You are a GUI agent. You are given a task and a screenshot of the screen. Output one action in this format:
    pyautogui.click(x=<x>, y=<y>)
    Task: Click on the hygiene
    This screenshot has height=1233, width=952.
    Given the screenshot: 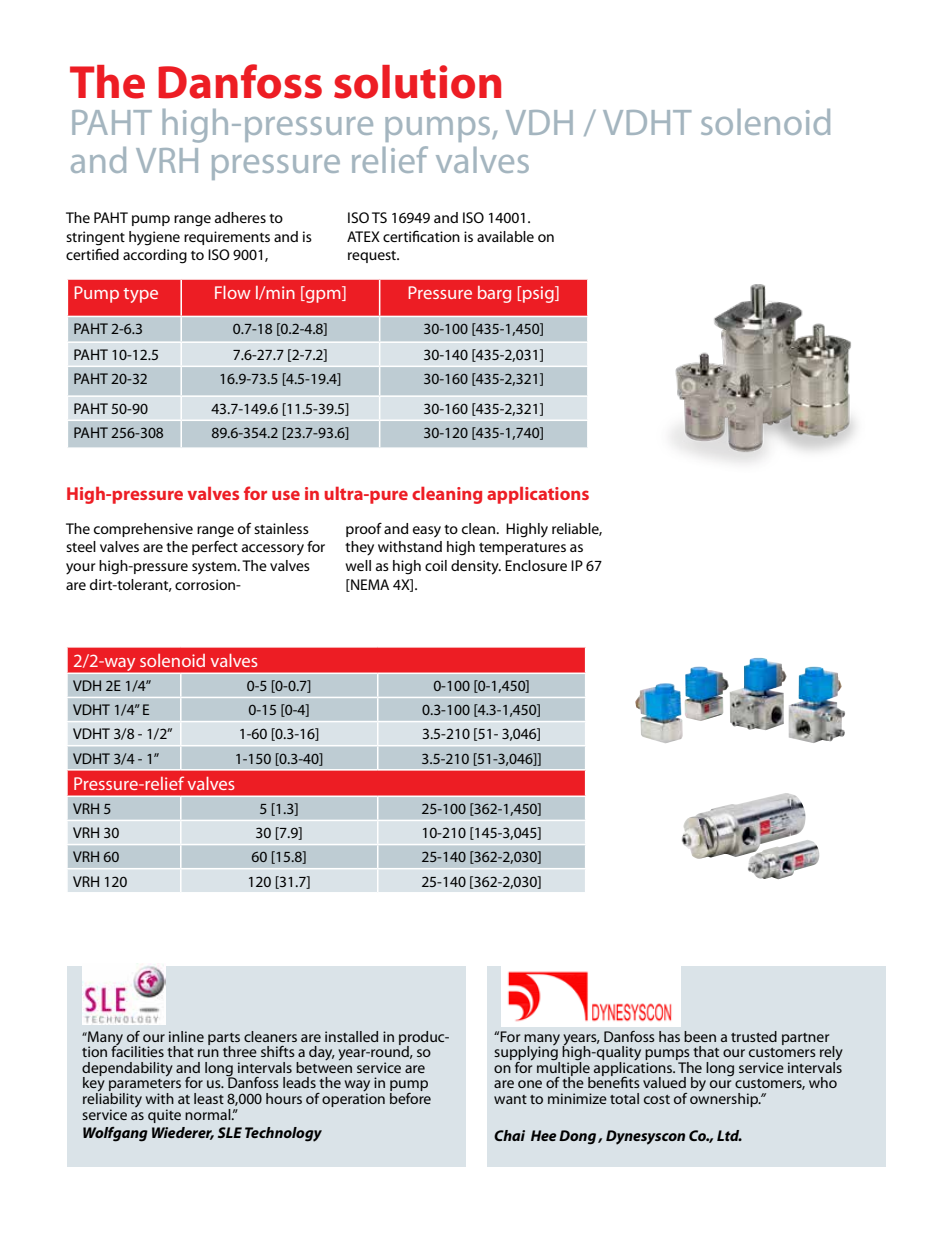 What is the action you would take?
    pyautogui.click(x=154, y=238)
